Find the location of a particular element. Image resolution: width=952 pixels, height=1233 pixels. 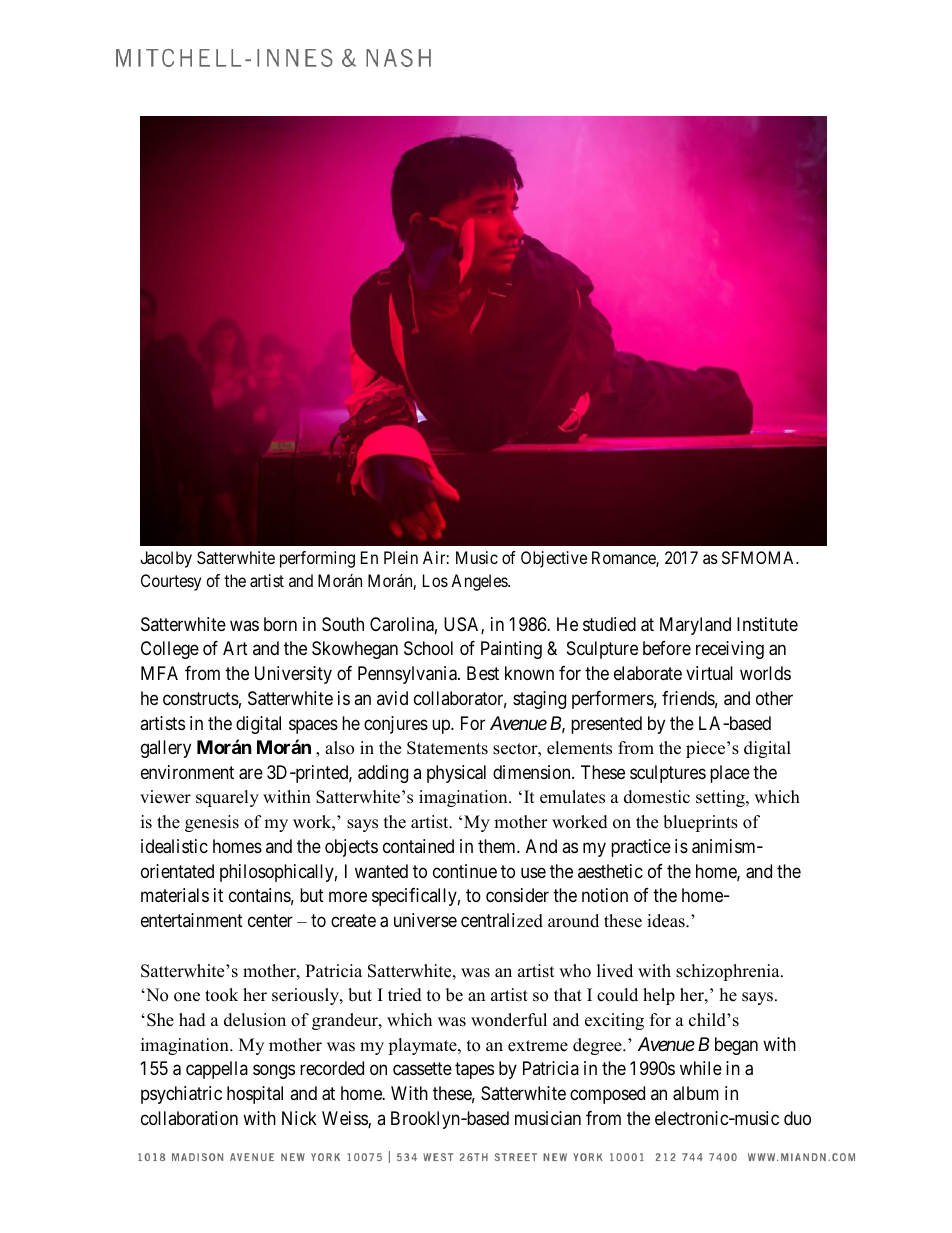

tapes is located at coordinates (474, 1071).
